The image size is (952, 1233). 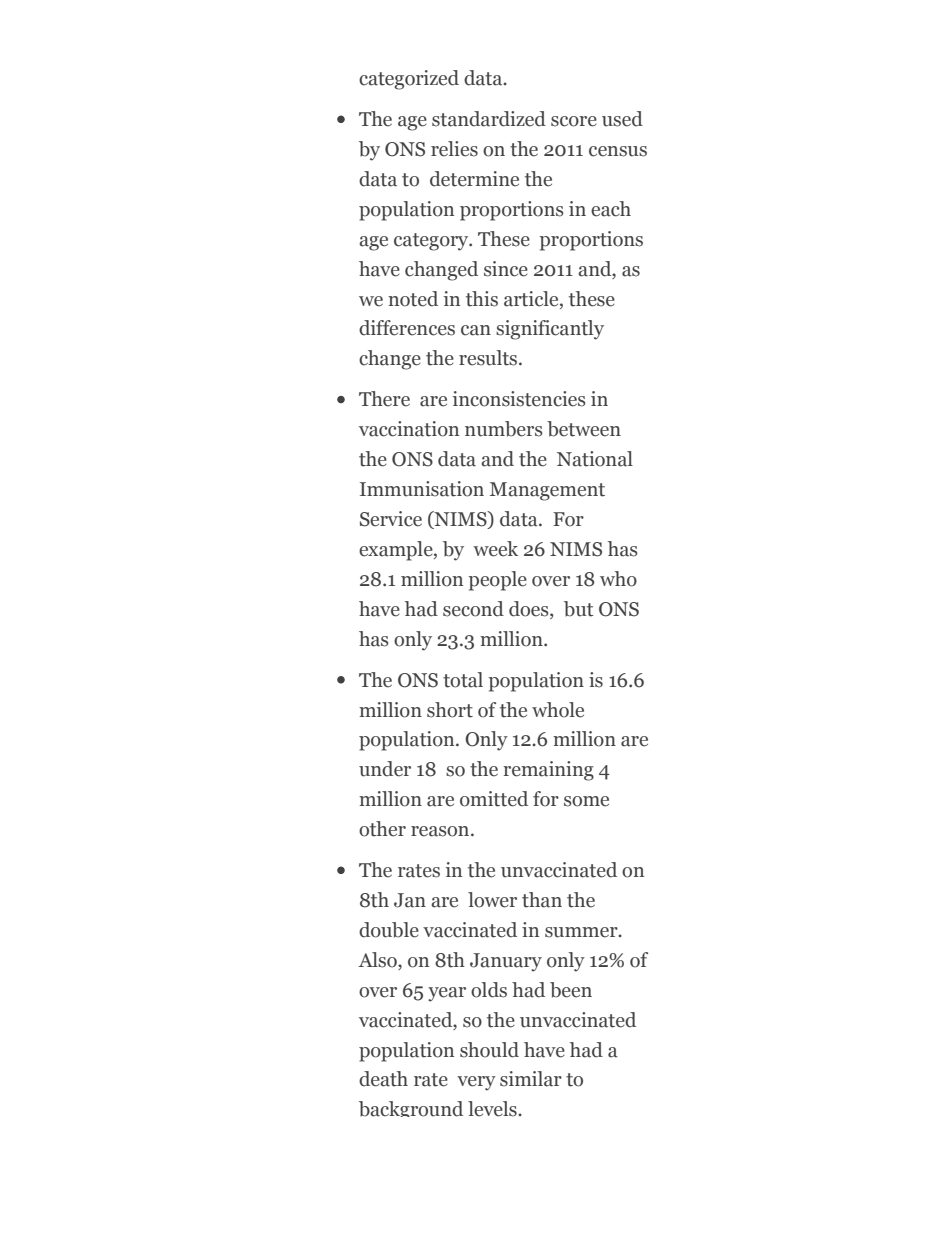 What do you see at coordinates (493, 1109) in the screenshot?
I see `levels` at bounding box center [493, 1109].
